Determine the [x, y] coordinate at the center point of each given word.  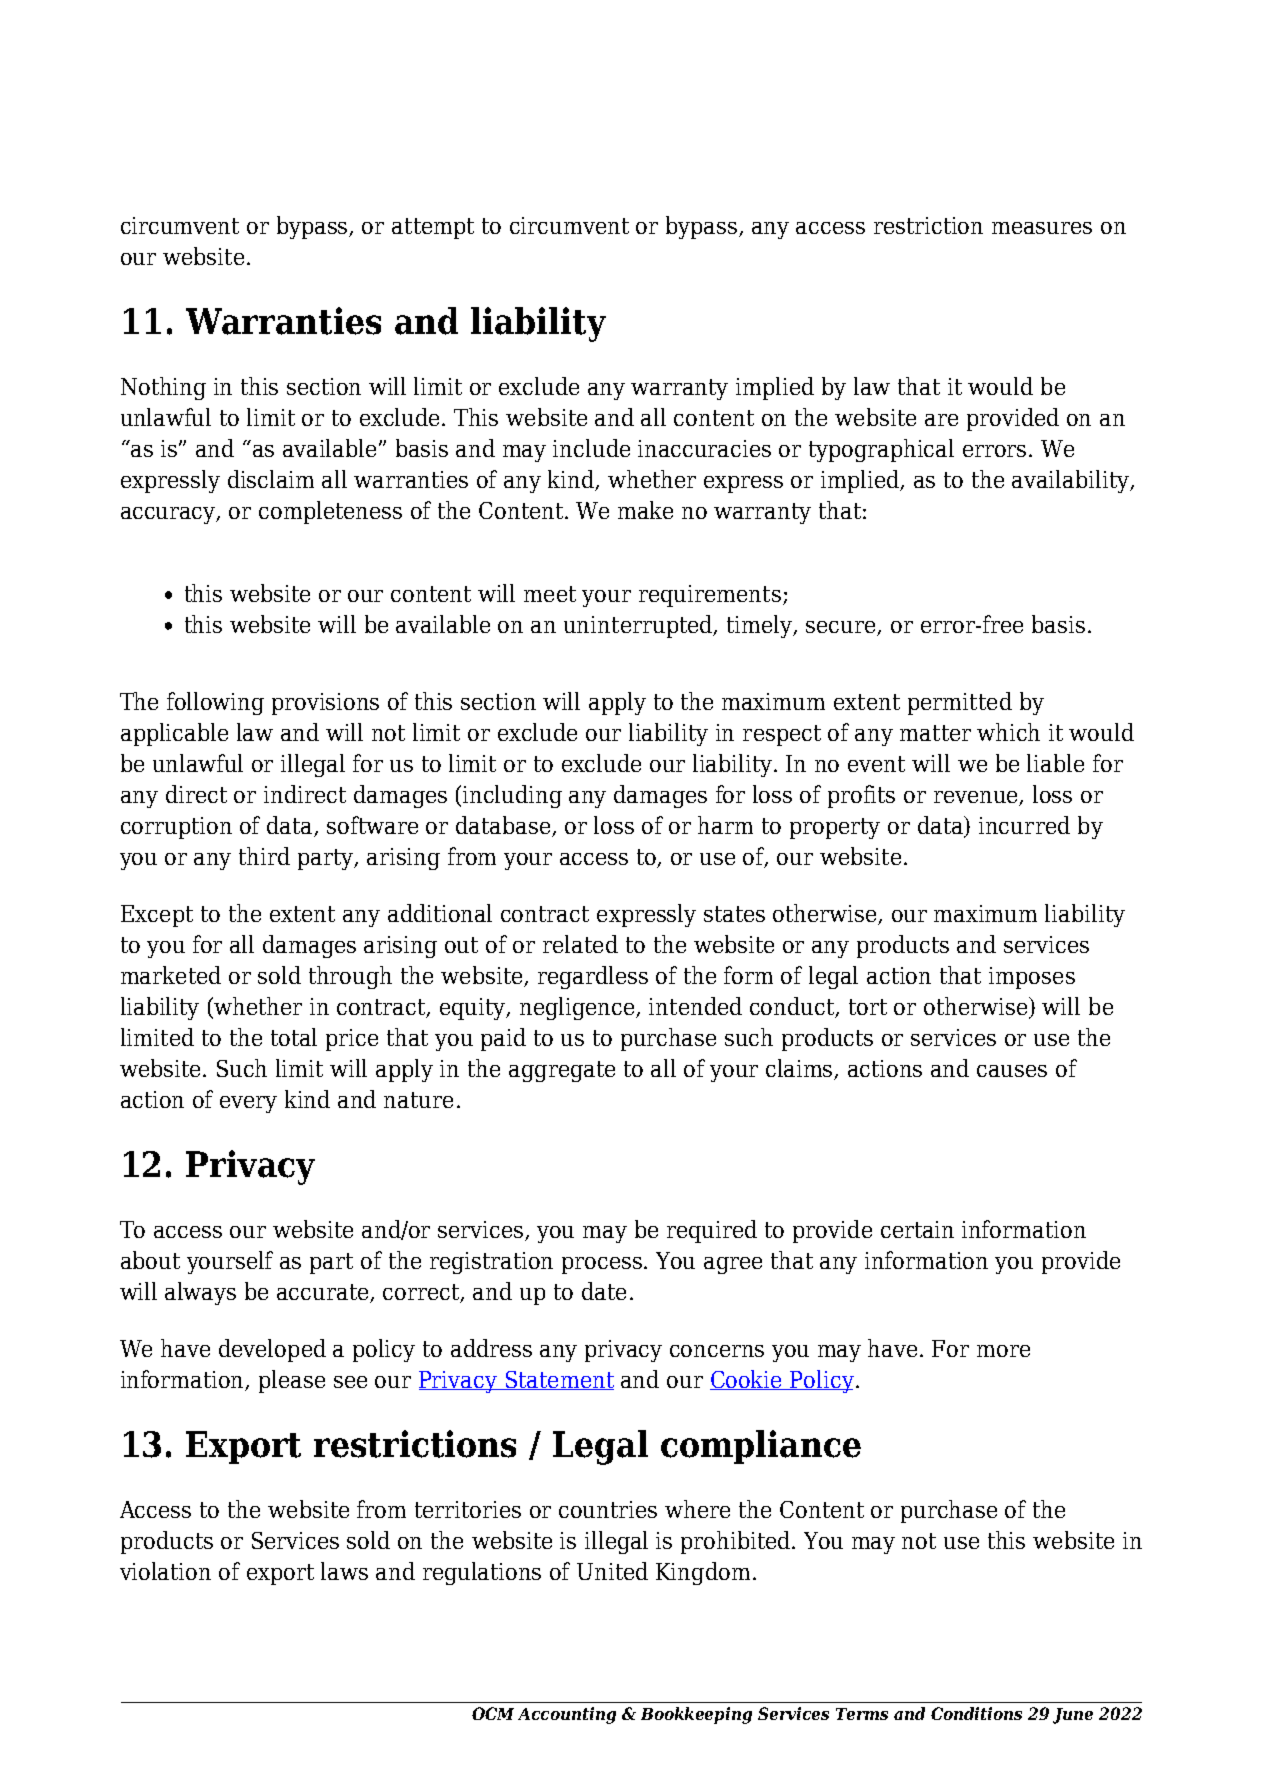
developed [272, 1350]
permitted [960, 703]
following [215, 703]
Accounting [567, 1715]
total [294, 1037]
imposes [1032, 978]
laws [344, 1571]
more [1003, 1351]
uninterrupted [639, 626]
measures [1042, 228]
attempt [433, 228]
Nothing [163, 388]
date [604, 1291]
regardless [593, 977]
